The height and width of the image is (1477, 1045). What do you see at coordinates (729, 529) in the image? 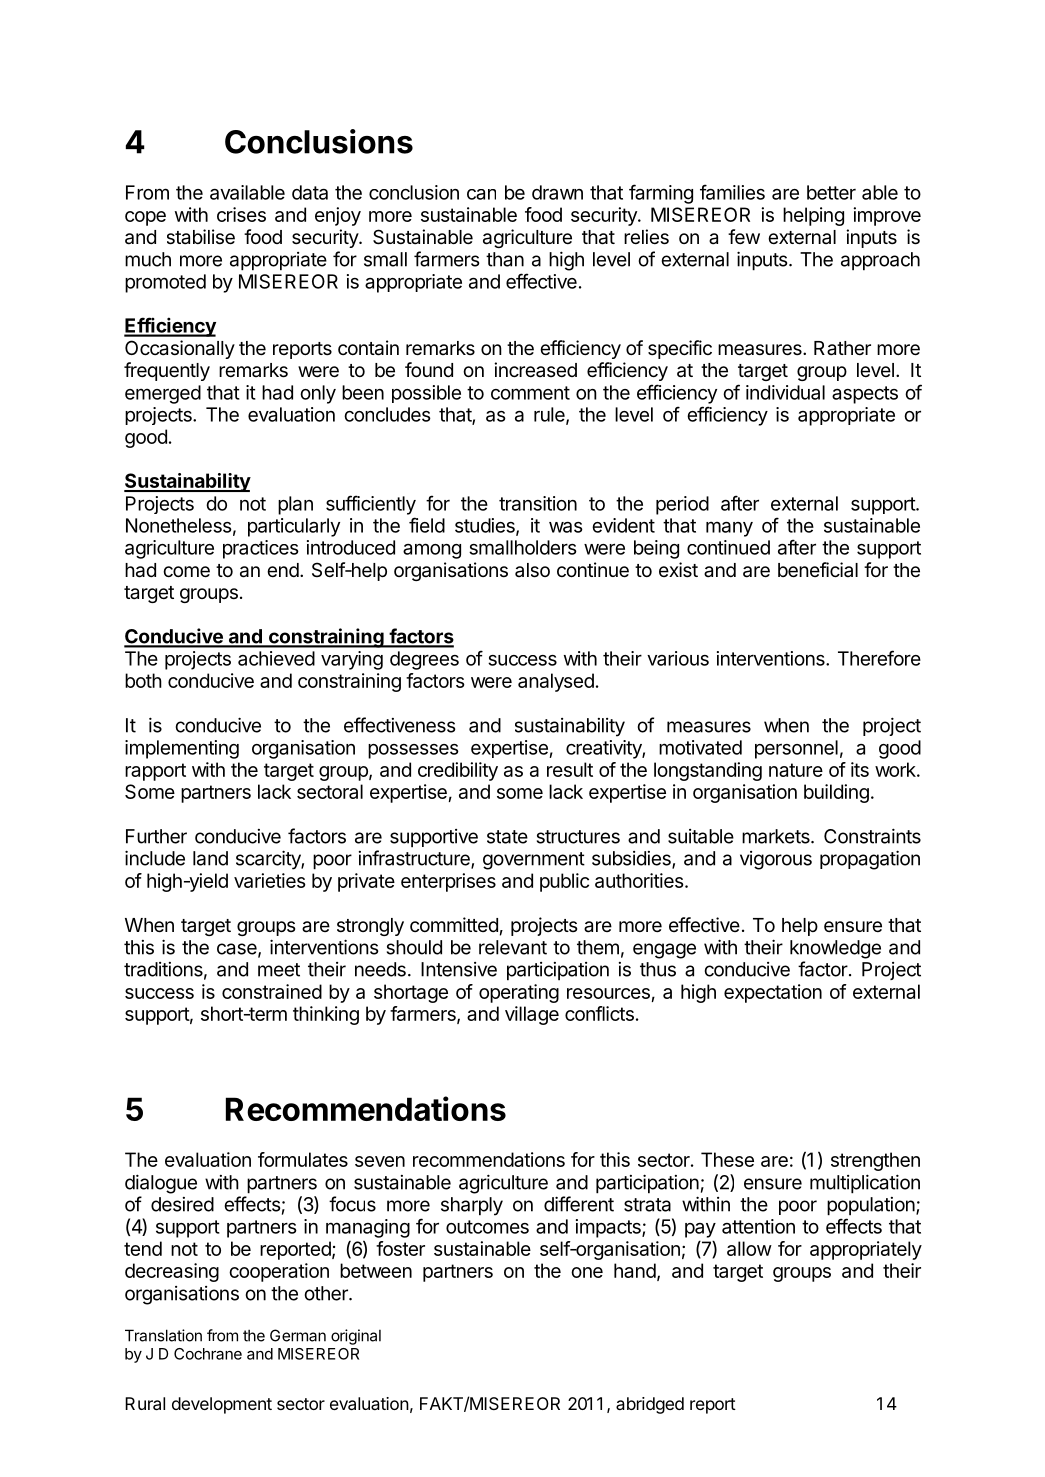
I see `many` at bounding box center [729, 529].
